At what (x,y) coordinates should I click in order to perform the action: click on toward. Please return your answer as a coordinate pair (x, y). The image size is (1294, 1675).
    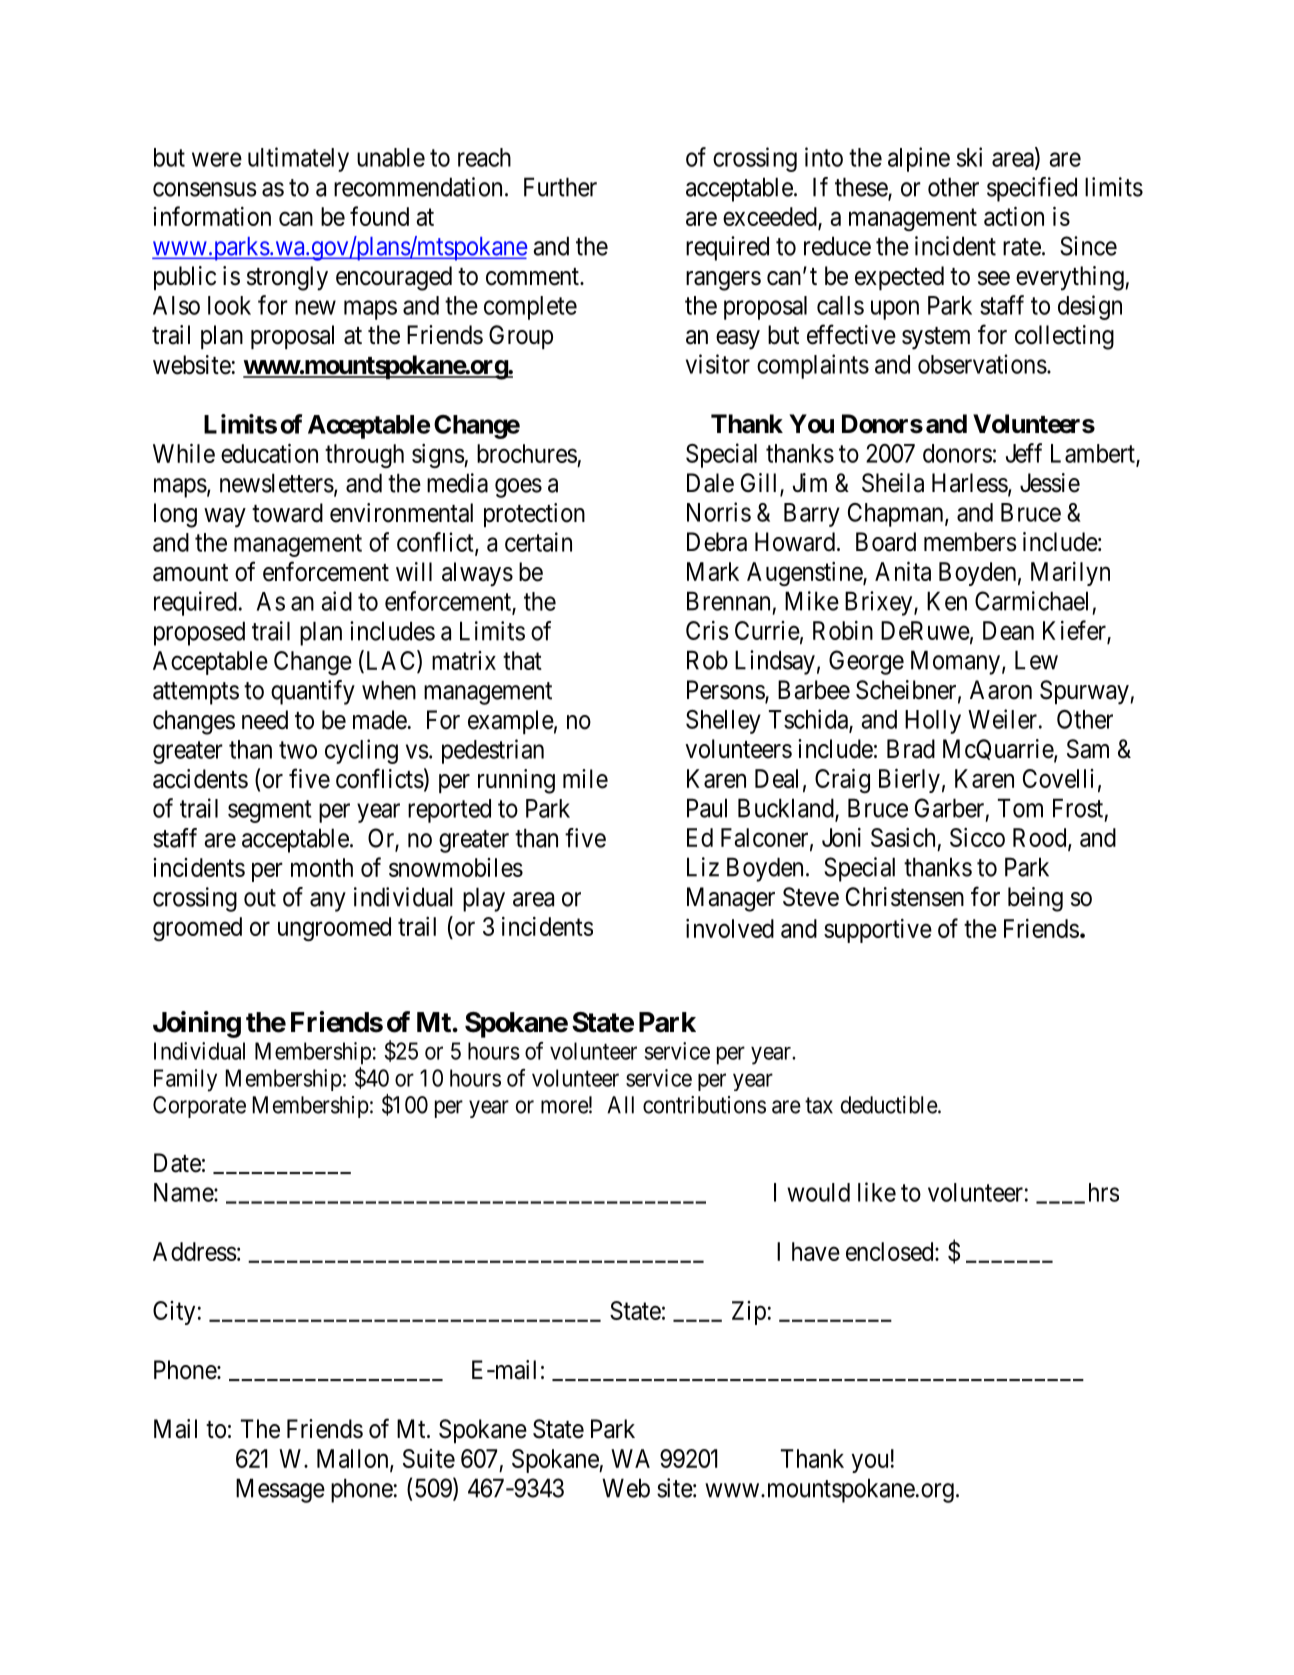
    Looking at the image, I should click on (287, 513).
